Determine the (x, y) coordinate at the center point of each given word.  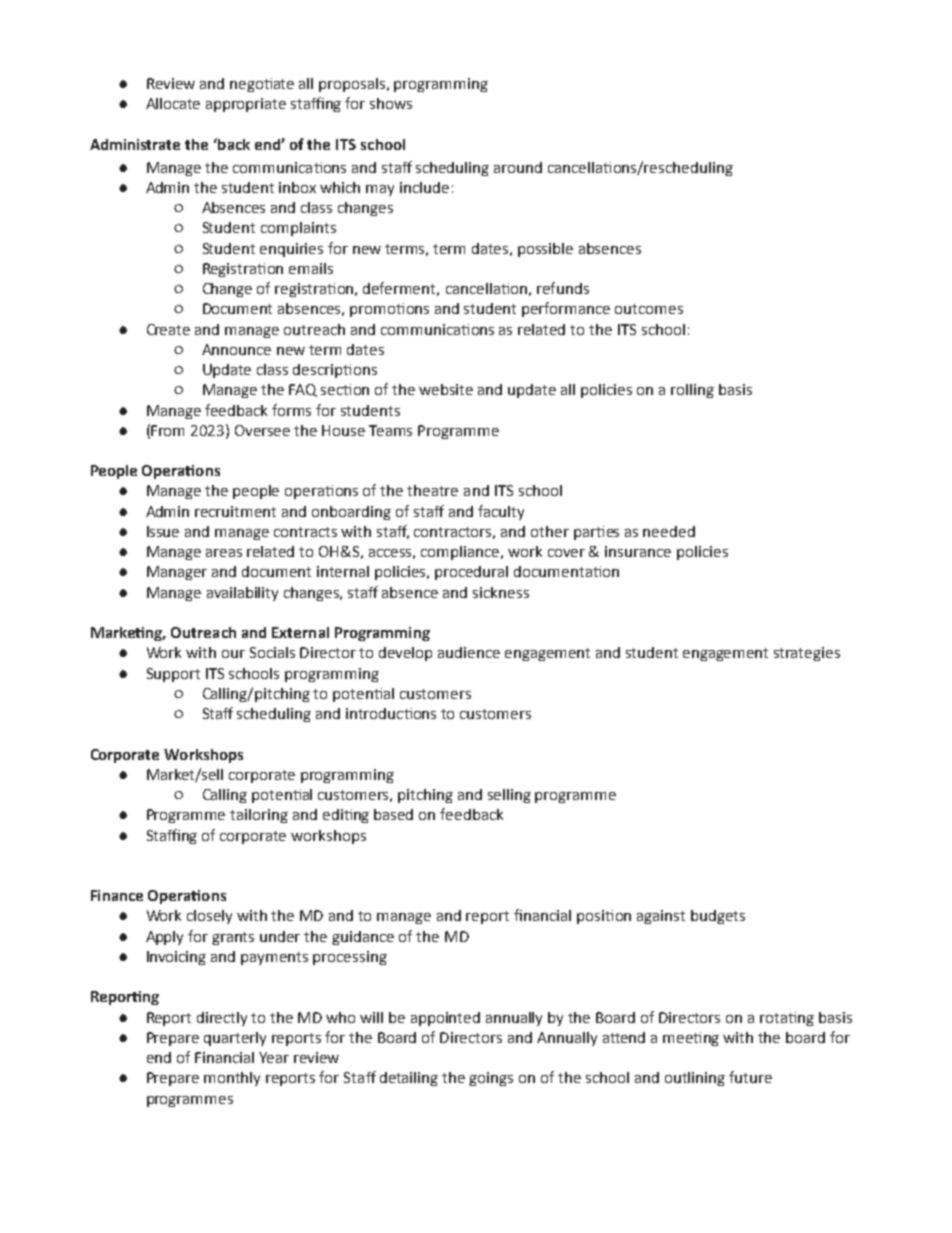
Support (173, 675)
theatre (432, 490)
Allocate (173, 103)
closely (209, 917)
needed (669, 531)
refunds (563, 288)
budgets (718, 917)
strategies (807, 654)
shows (391, 103)
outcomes (649, 309)
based (393, 814)
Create (168, 329)
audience (469, 652)
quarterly (235, 1039)
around (518, 167)
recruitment (235, 511)
